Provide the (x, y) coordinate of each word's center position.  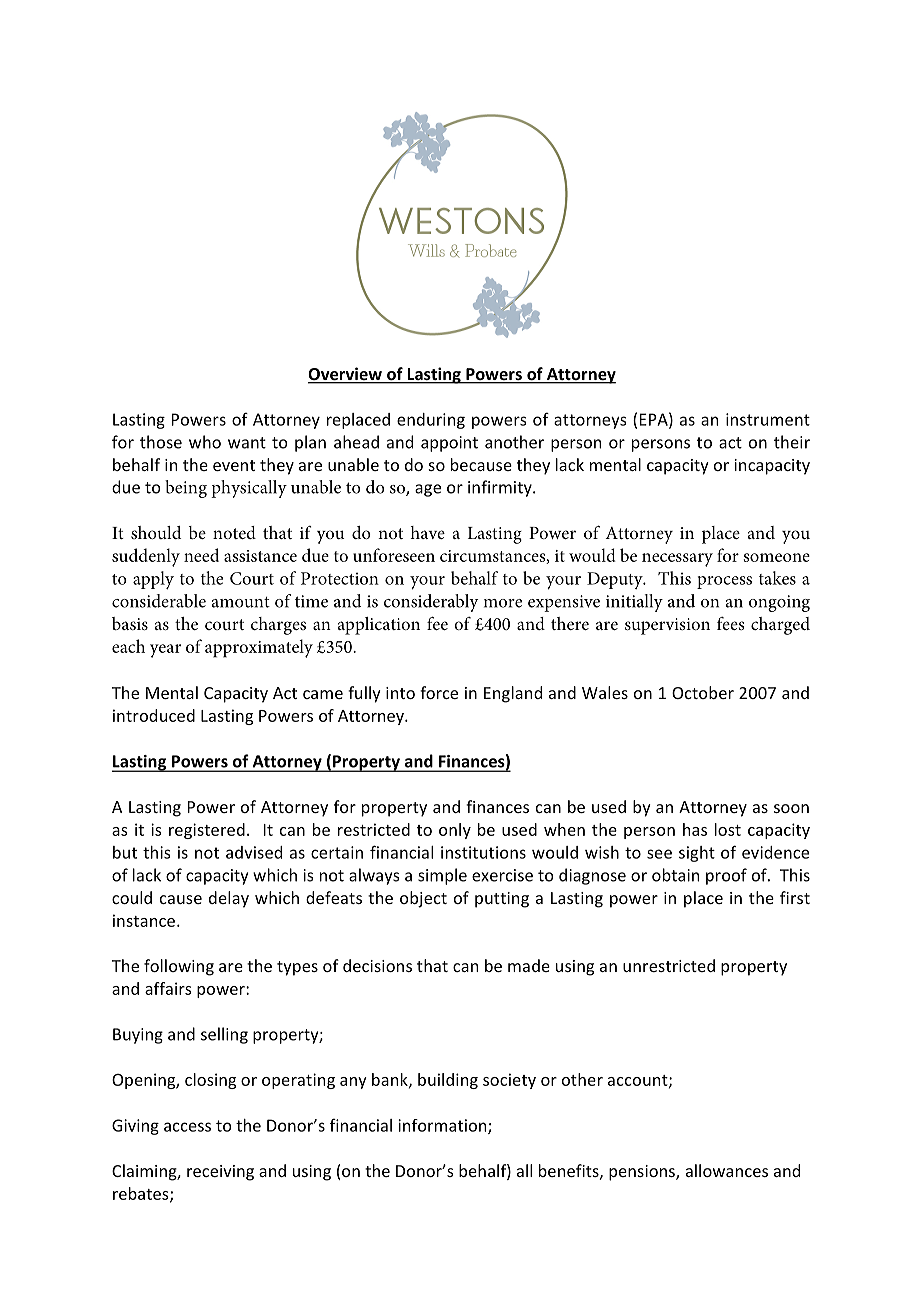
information (443, 1126)
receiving (220, 1173)
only (455, 831)
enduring (431, 421)
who (205, 442)
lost (728, 829)
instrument (768, 419)
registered (207, 831)
